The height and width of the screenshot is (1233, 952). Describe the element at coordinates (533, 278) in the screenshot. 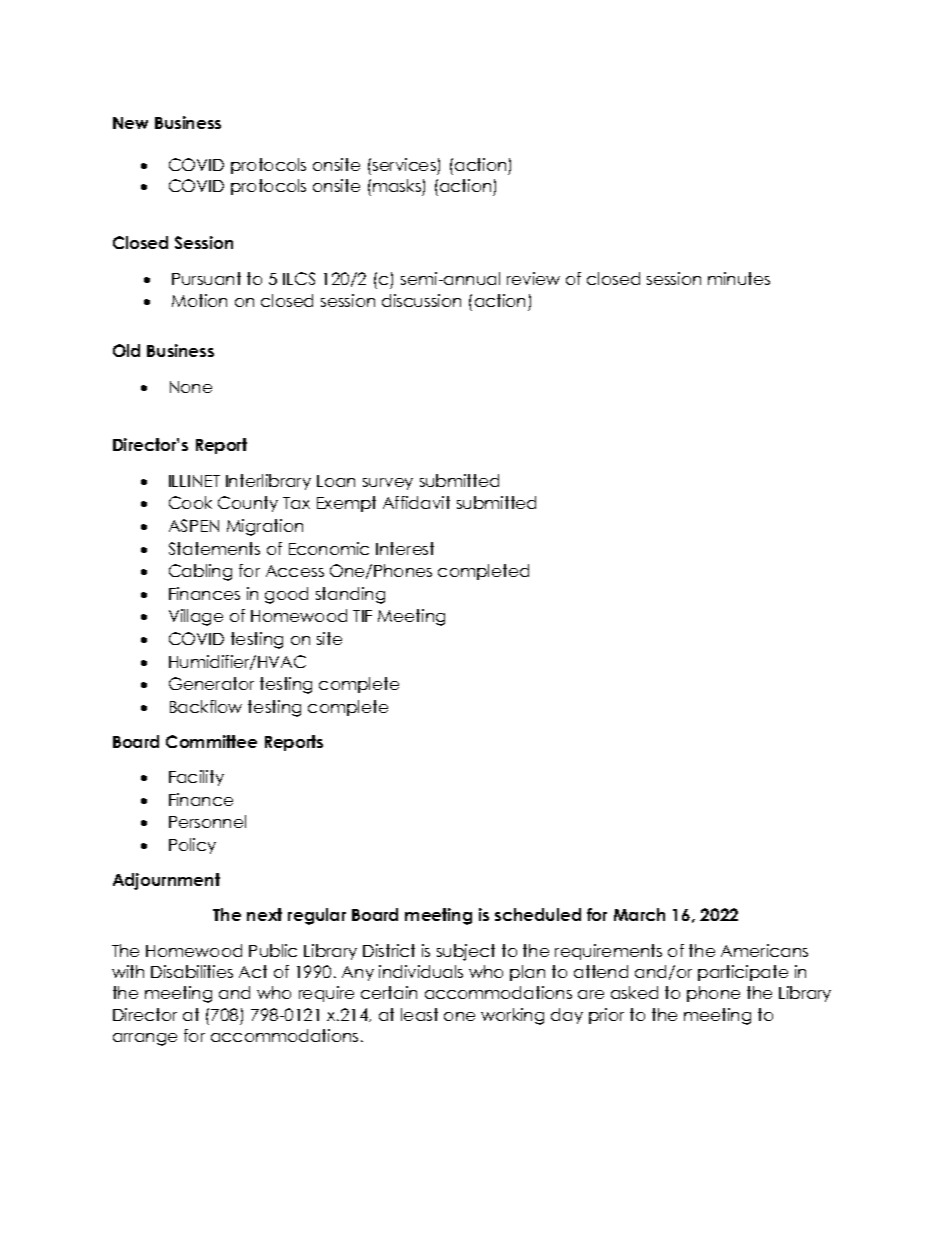

I see `review` at that location.
